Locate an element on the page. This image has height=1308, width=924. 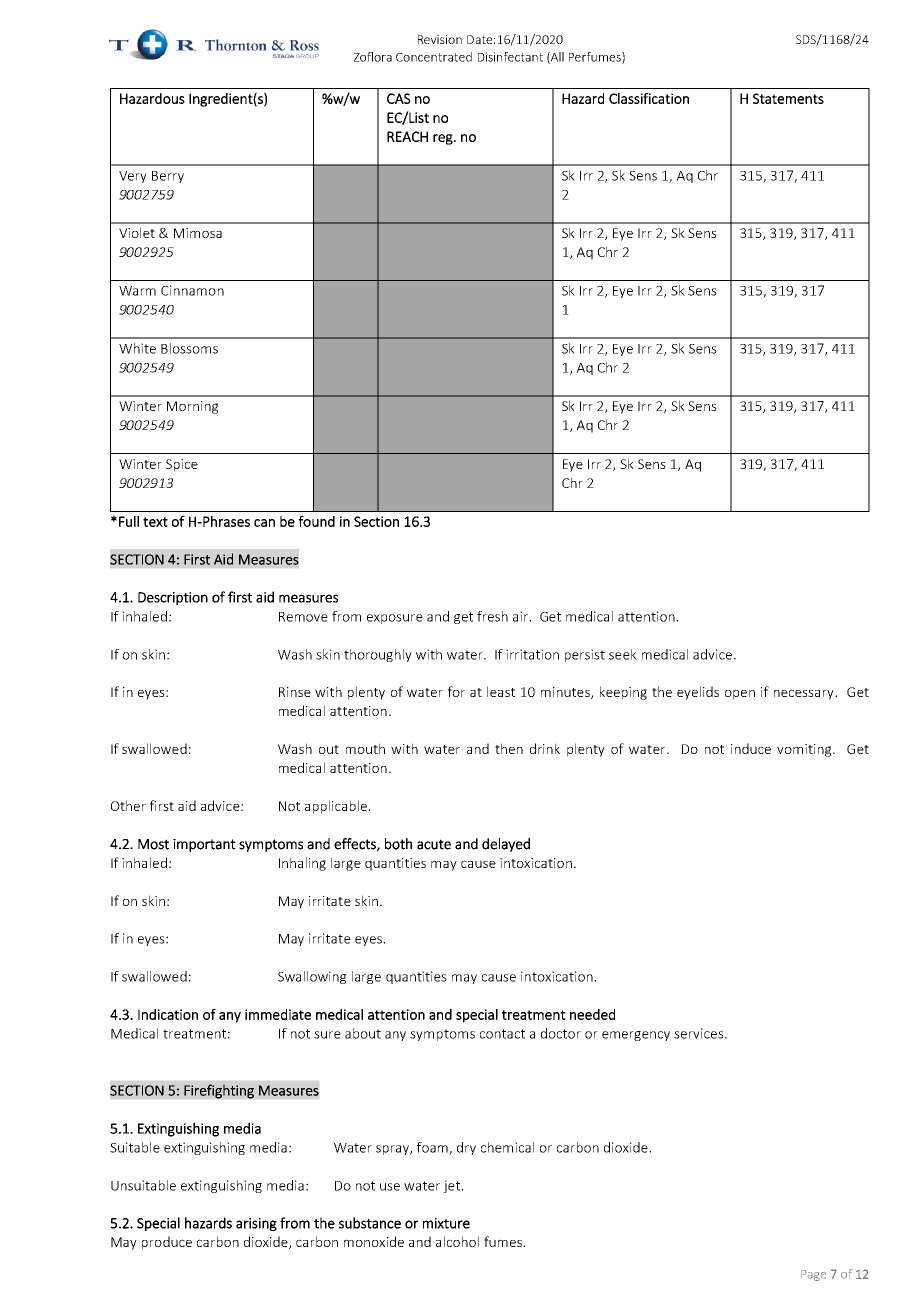
induce is located at coordinates (751, 748).
